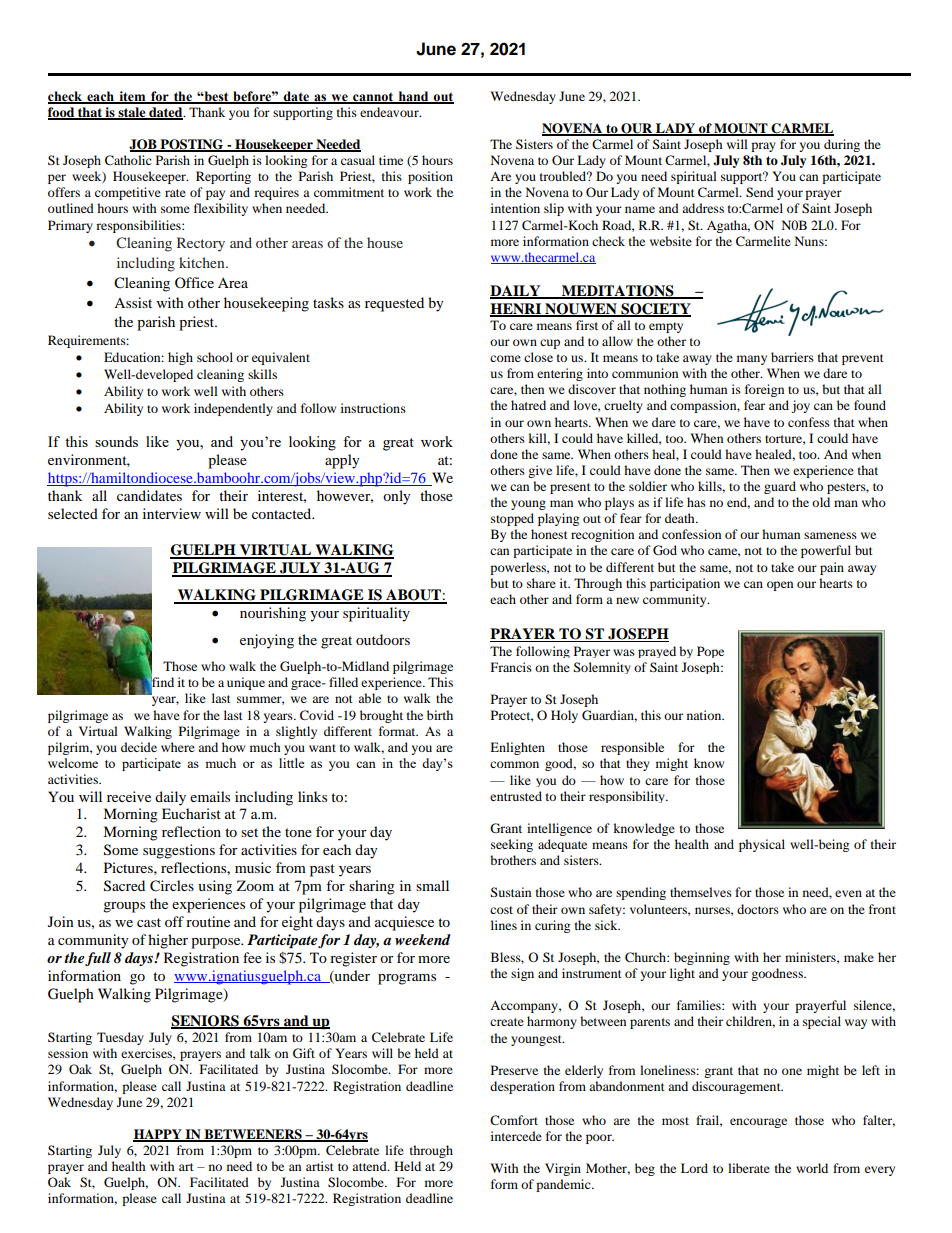 This page has height=1233, width=952. What do you see at coordinates (705, 715) in the page?
I see `nation` at bounding box center [705, 715].
